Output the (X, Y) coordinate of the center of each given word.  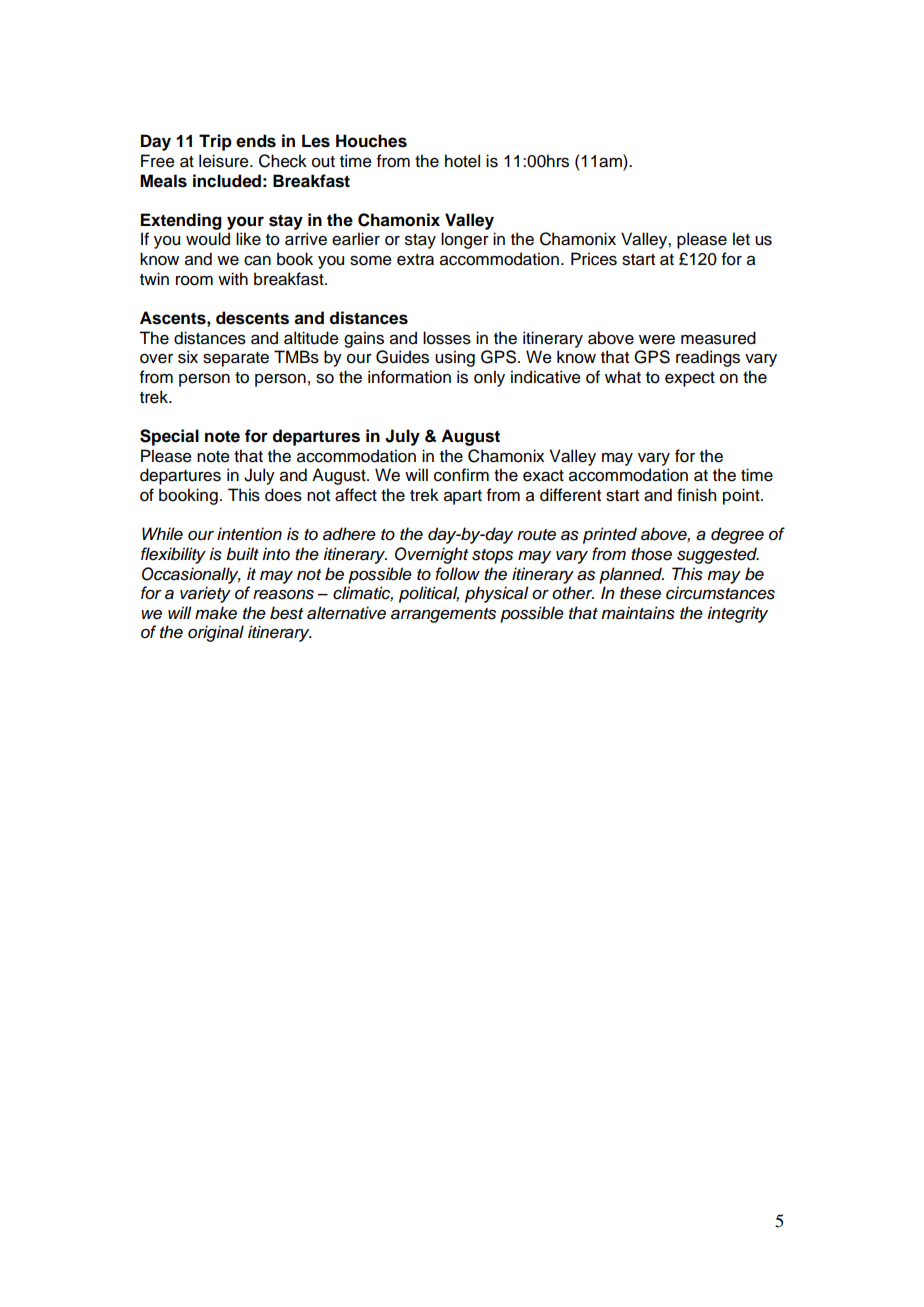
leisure (225, 161)
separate (236, 359)
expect (690, 379)
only (489, 378)
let (741, 239)
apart (463, 497)
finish (696, 495)
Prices (594, 259)
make (216, 613)
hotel (462, 161)
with (233, 278)
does (283, 495)
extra (415, 260)
